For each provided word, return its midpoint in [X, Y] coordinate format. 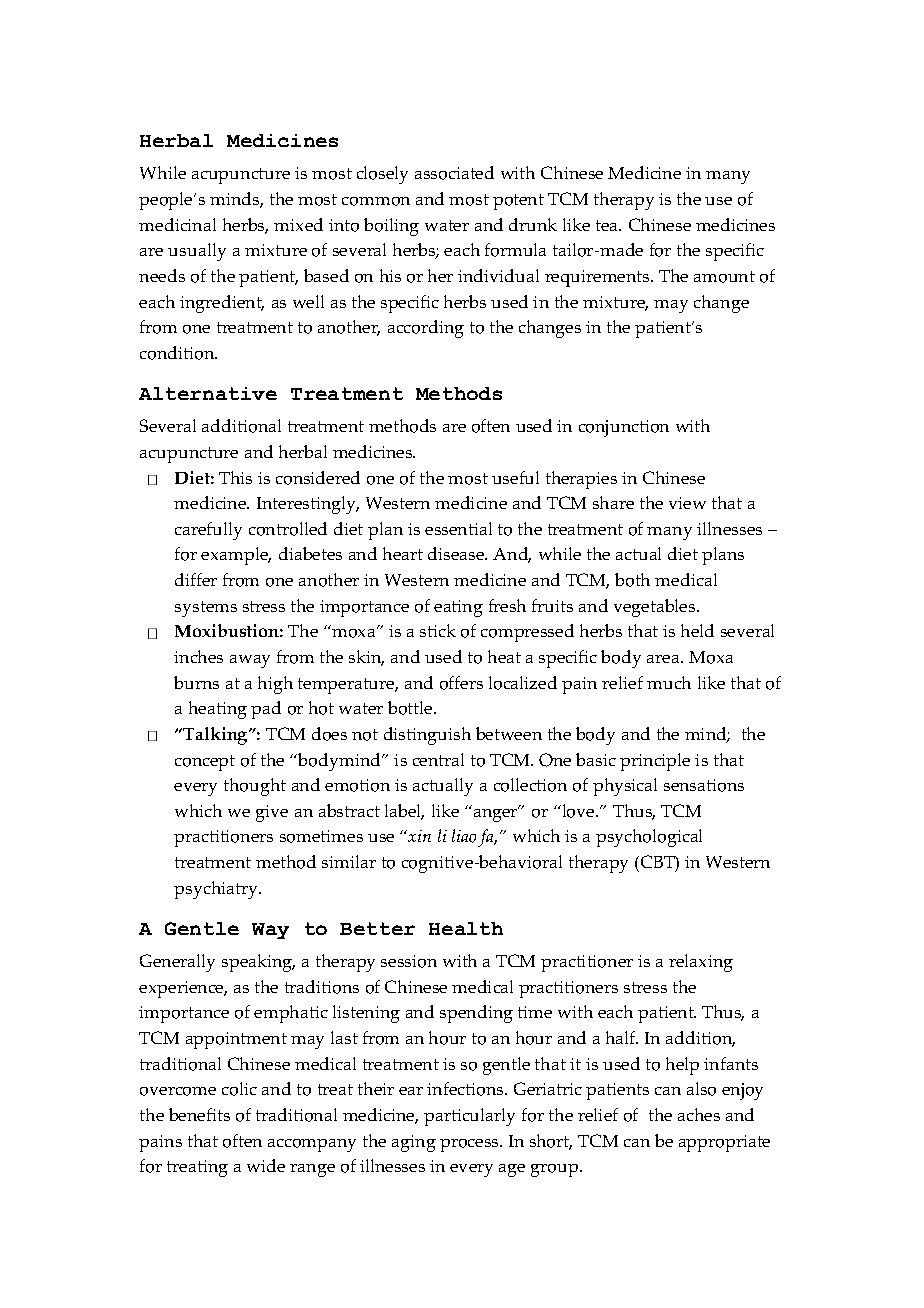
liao [464, 836]
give [272, 813]
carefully [208, 531]
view [687, 503]
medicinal [177, 224]
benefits [199, 1114]
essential [458, 528]
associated [454, 173]
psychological [649, 838]
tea [608, 225]
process [470, 1145]
